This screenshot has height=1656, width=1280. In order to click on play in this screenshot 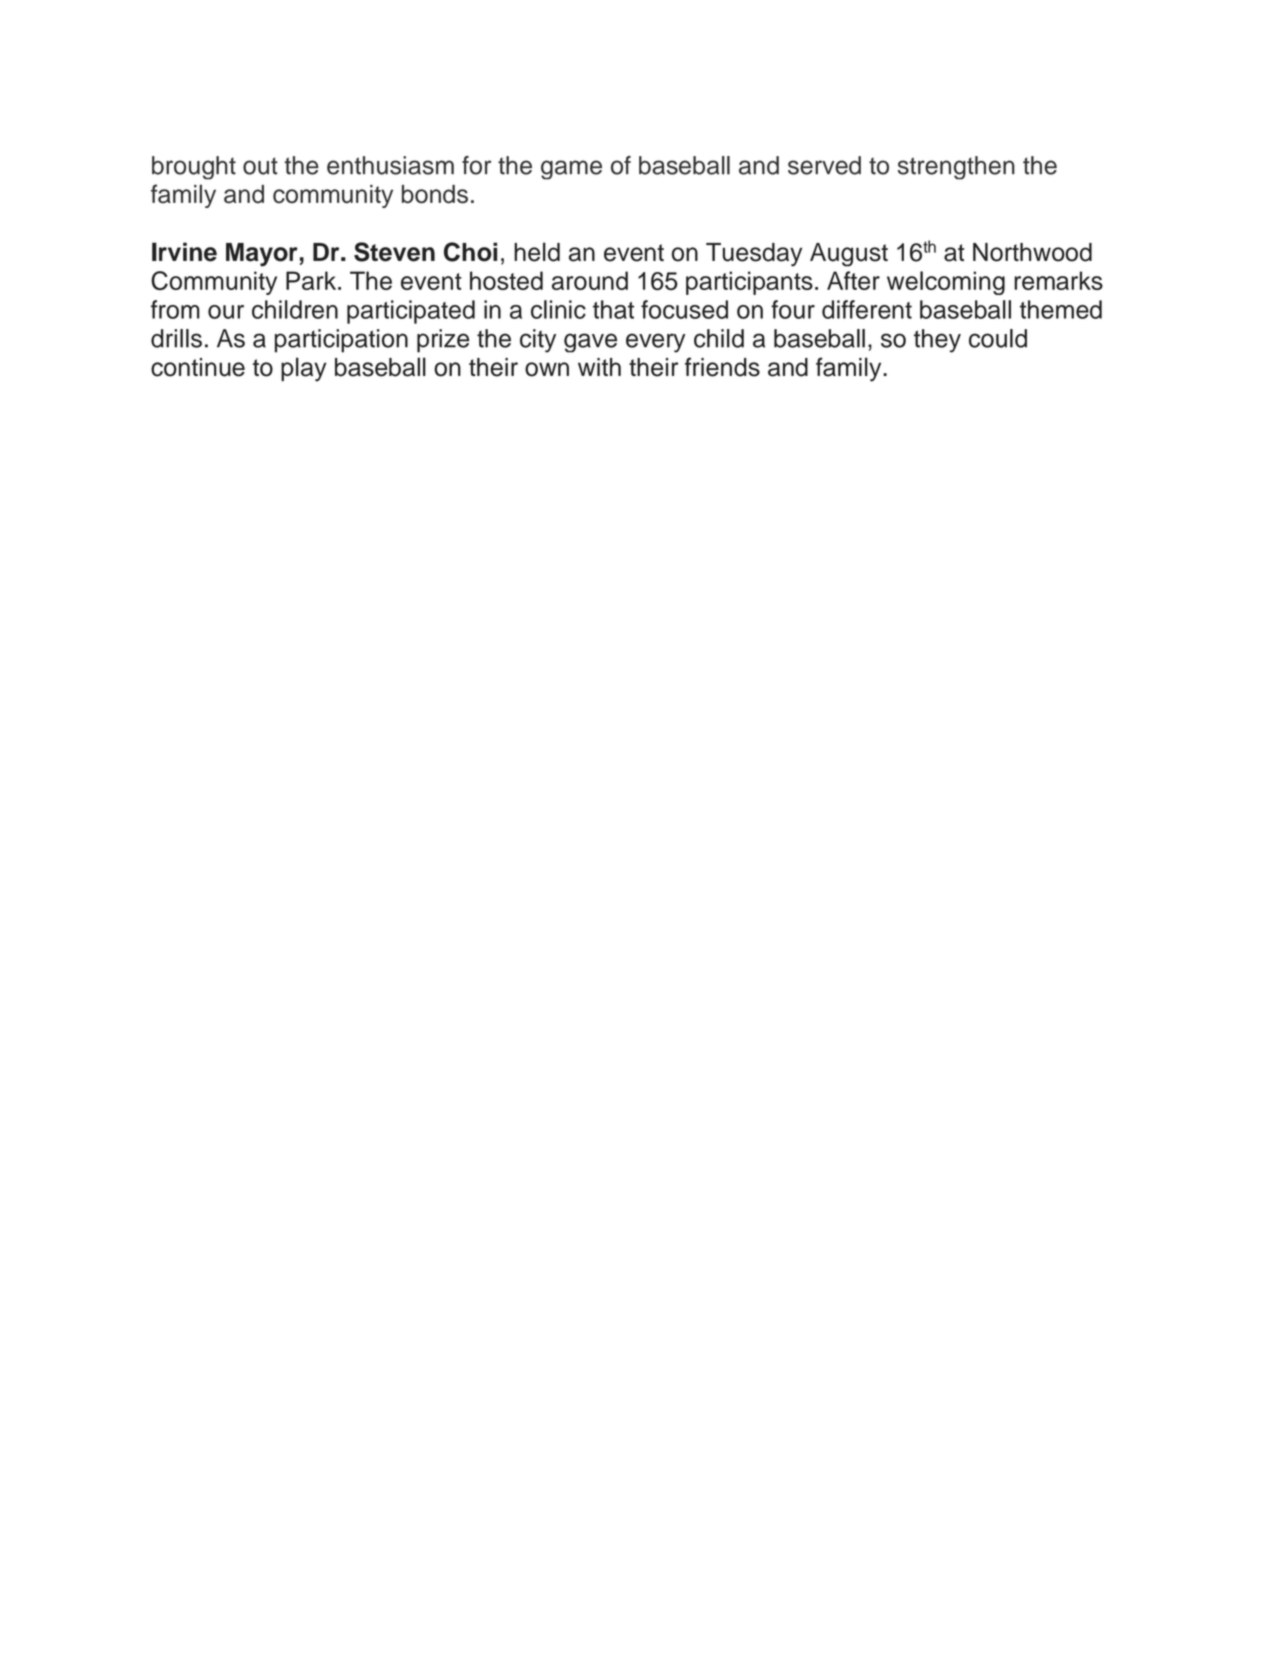, I will do `click(304, 369)`.
